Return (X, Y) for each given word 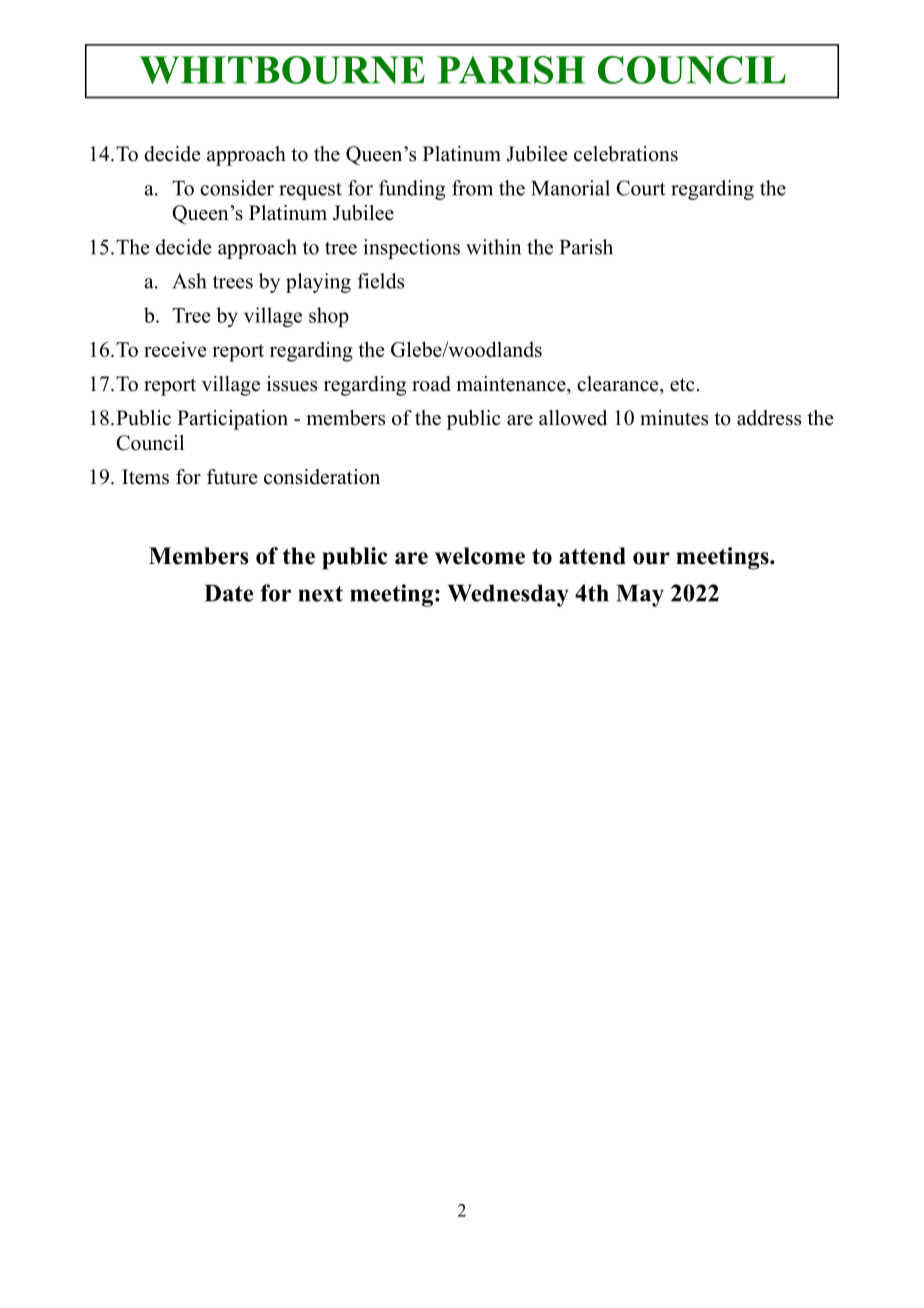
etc (682, 385)
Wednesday (508, 595)
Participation (232, 420)
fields (380, 281)
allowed (573, 418)
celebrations (626, 154)
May (640, 595)
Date (229, 593)
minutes (674, 418)
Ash (189, 281)
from (472, 188)
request (310, 191)
